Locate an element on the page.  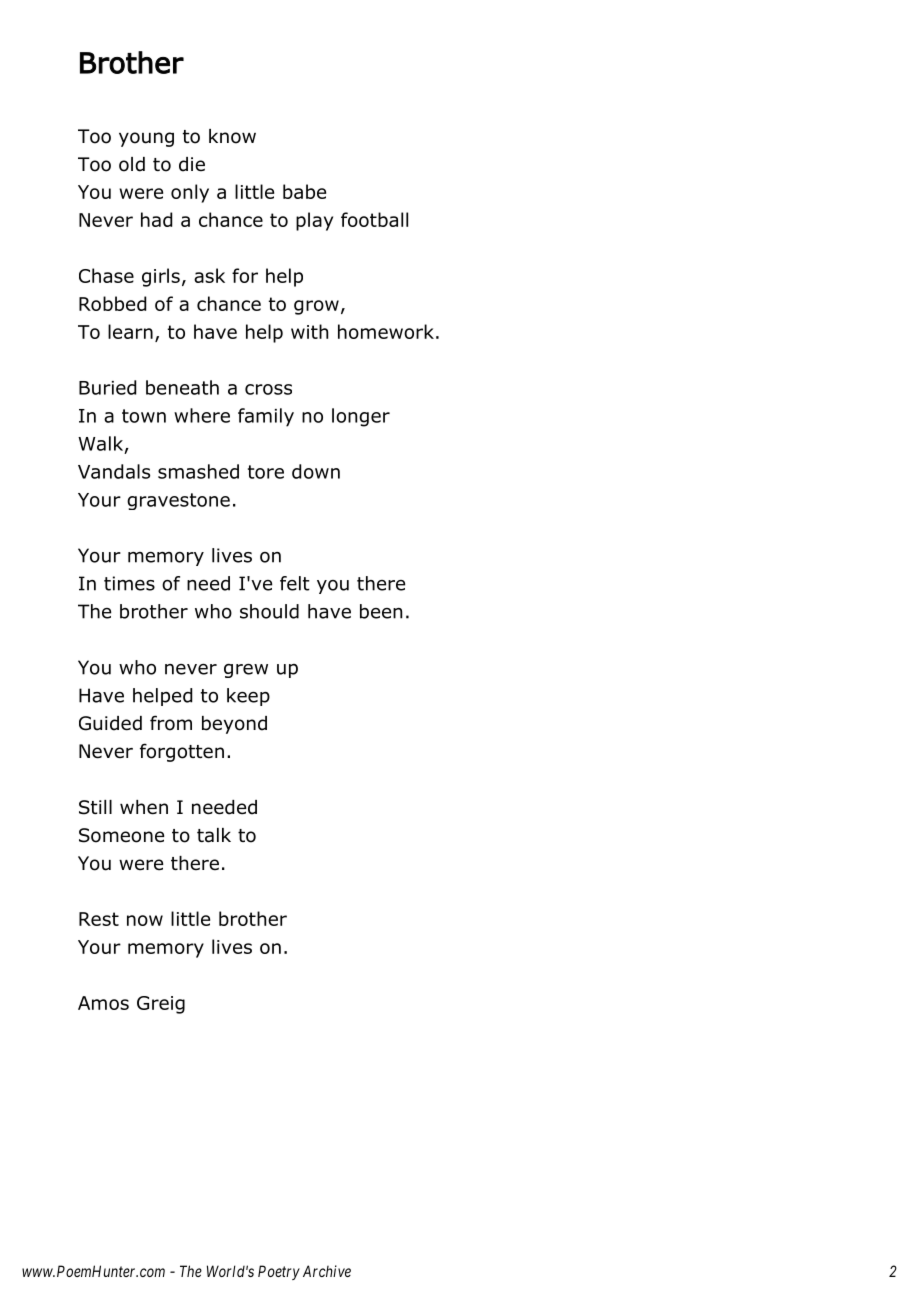
Amos is located at coordinates (103, 1003).
